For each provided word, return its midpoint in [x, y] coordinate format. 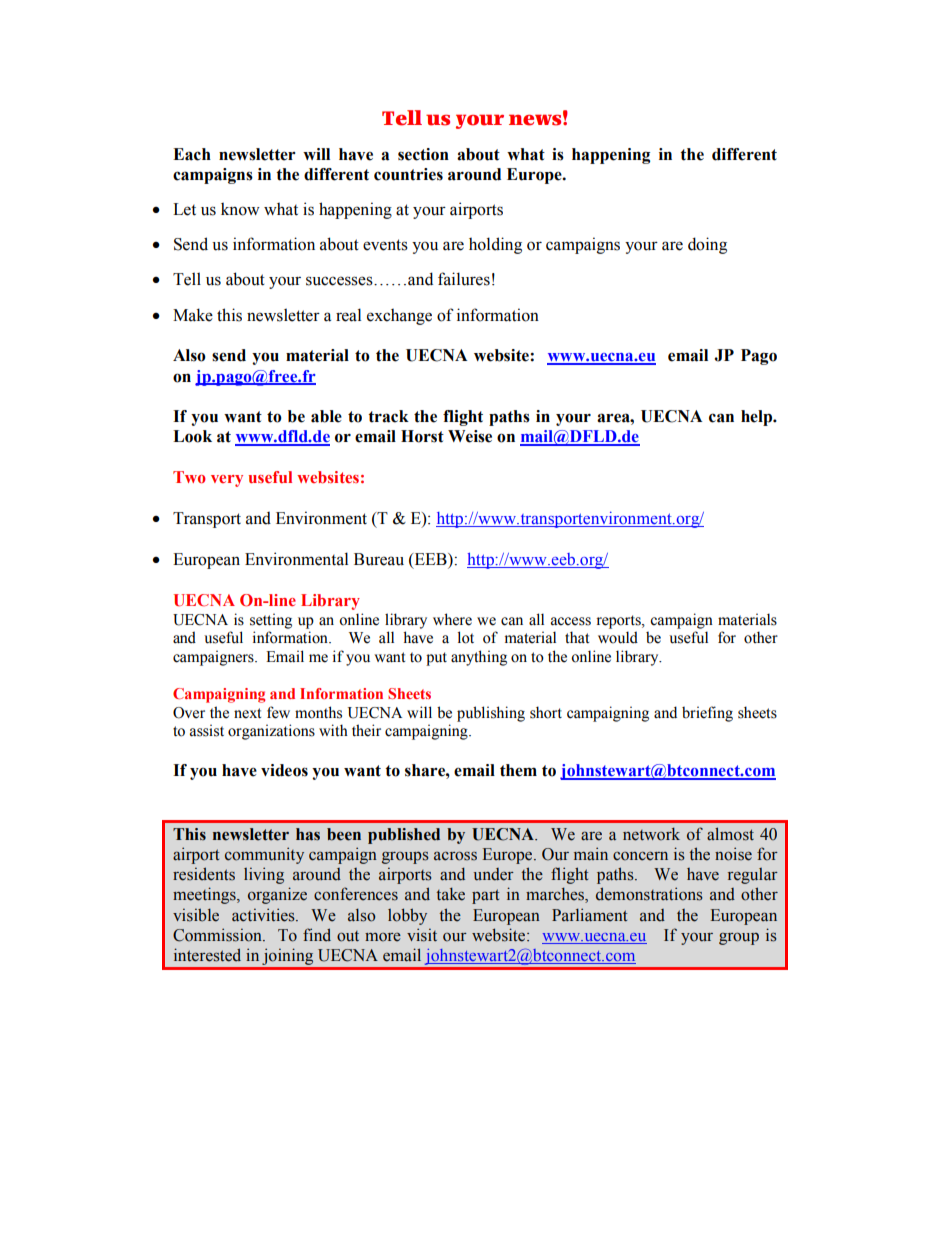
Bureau [379, 559]
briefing [707, 714]
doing [707, 245]
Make [193, 315]
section [423, 154]
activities [264, 915]
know [240, 209]
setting [271, 621]
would [618, 637]
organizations [271, 732]
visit [422, 935]
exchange [399, 317]
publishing [491, 714]
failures [464, 279]
